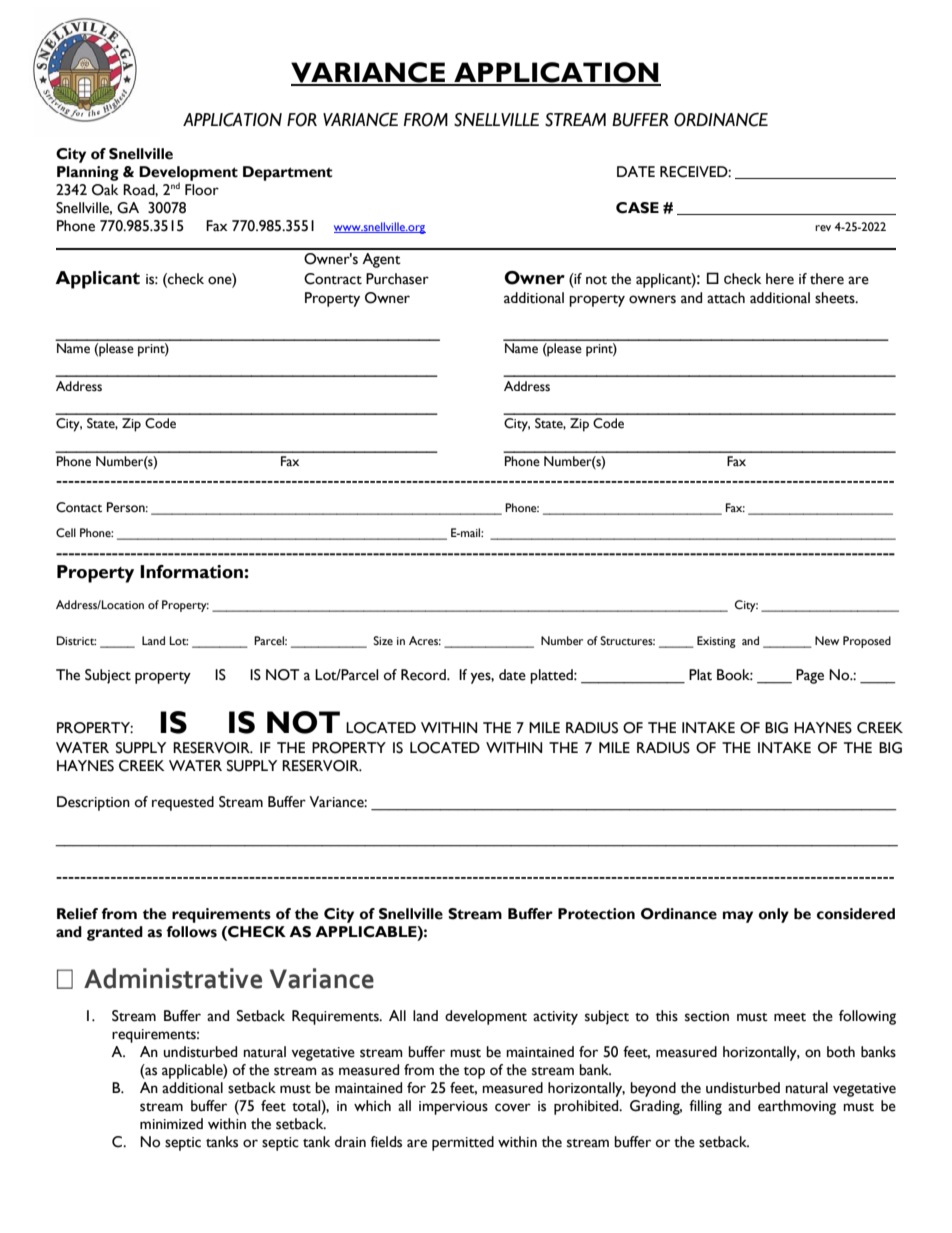  I want to click on Contact, so click(79, 507).
